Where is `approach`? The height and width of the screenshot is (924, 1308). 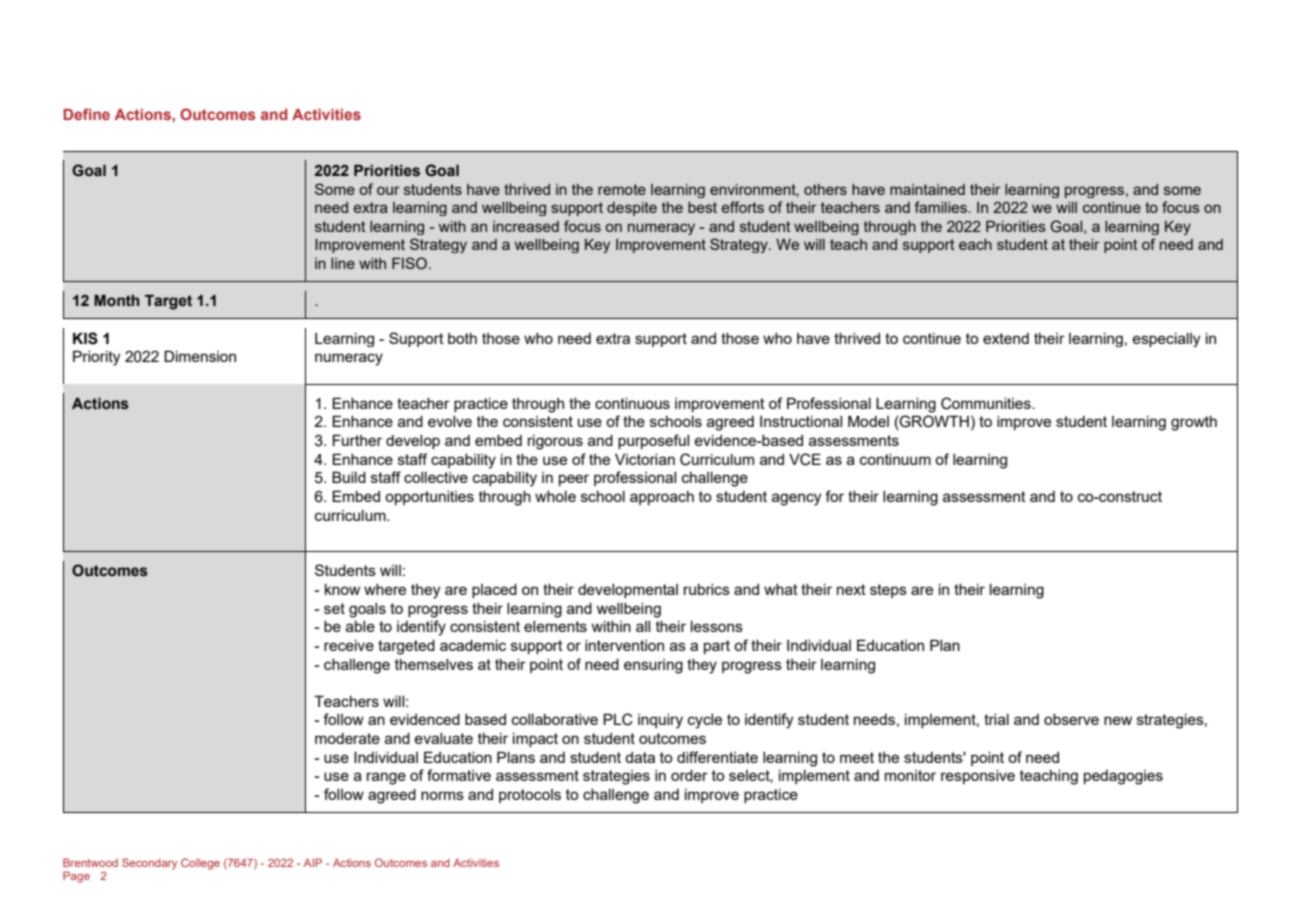
approach is located at coordinates (662, 498).
